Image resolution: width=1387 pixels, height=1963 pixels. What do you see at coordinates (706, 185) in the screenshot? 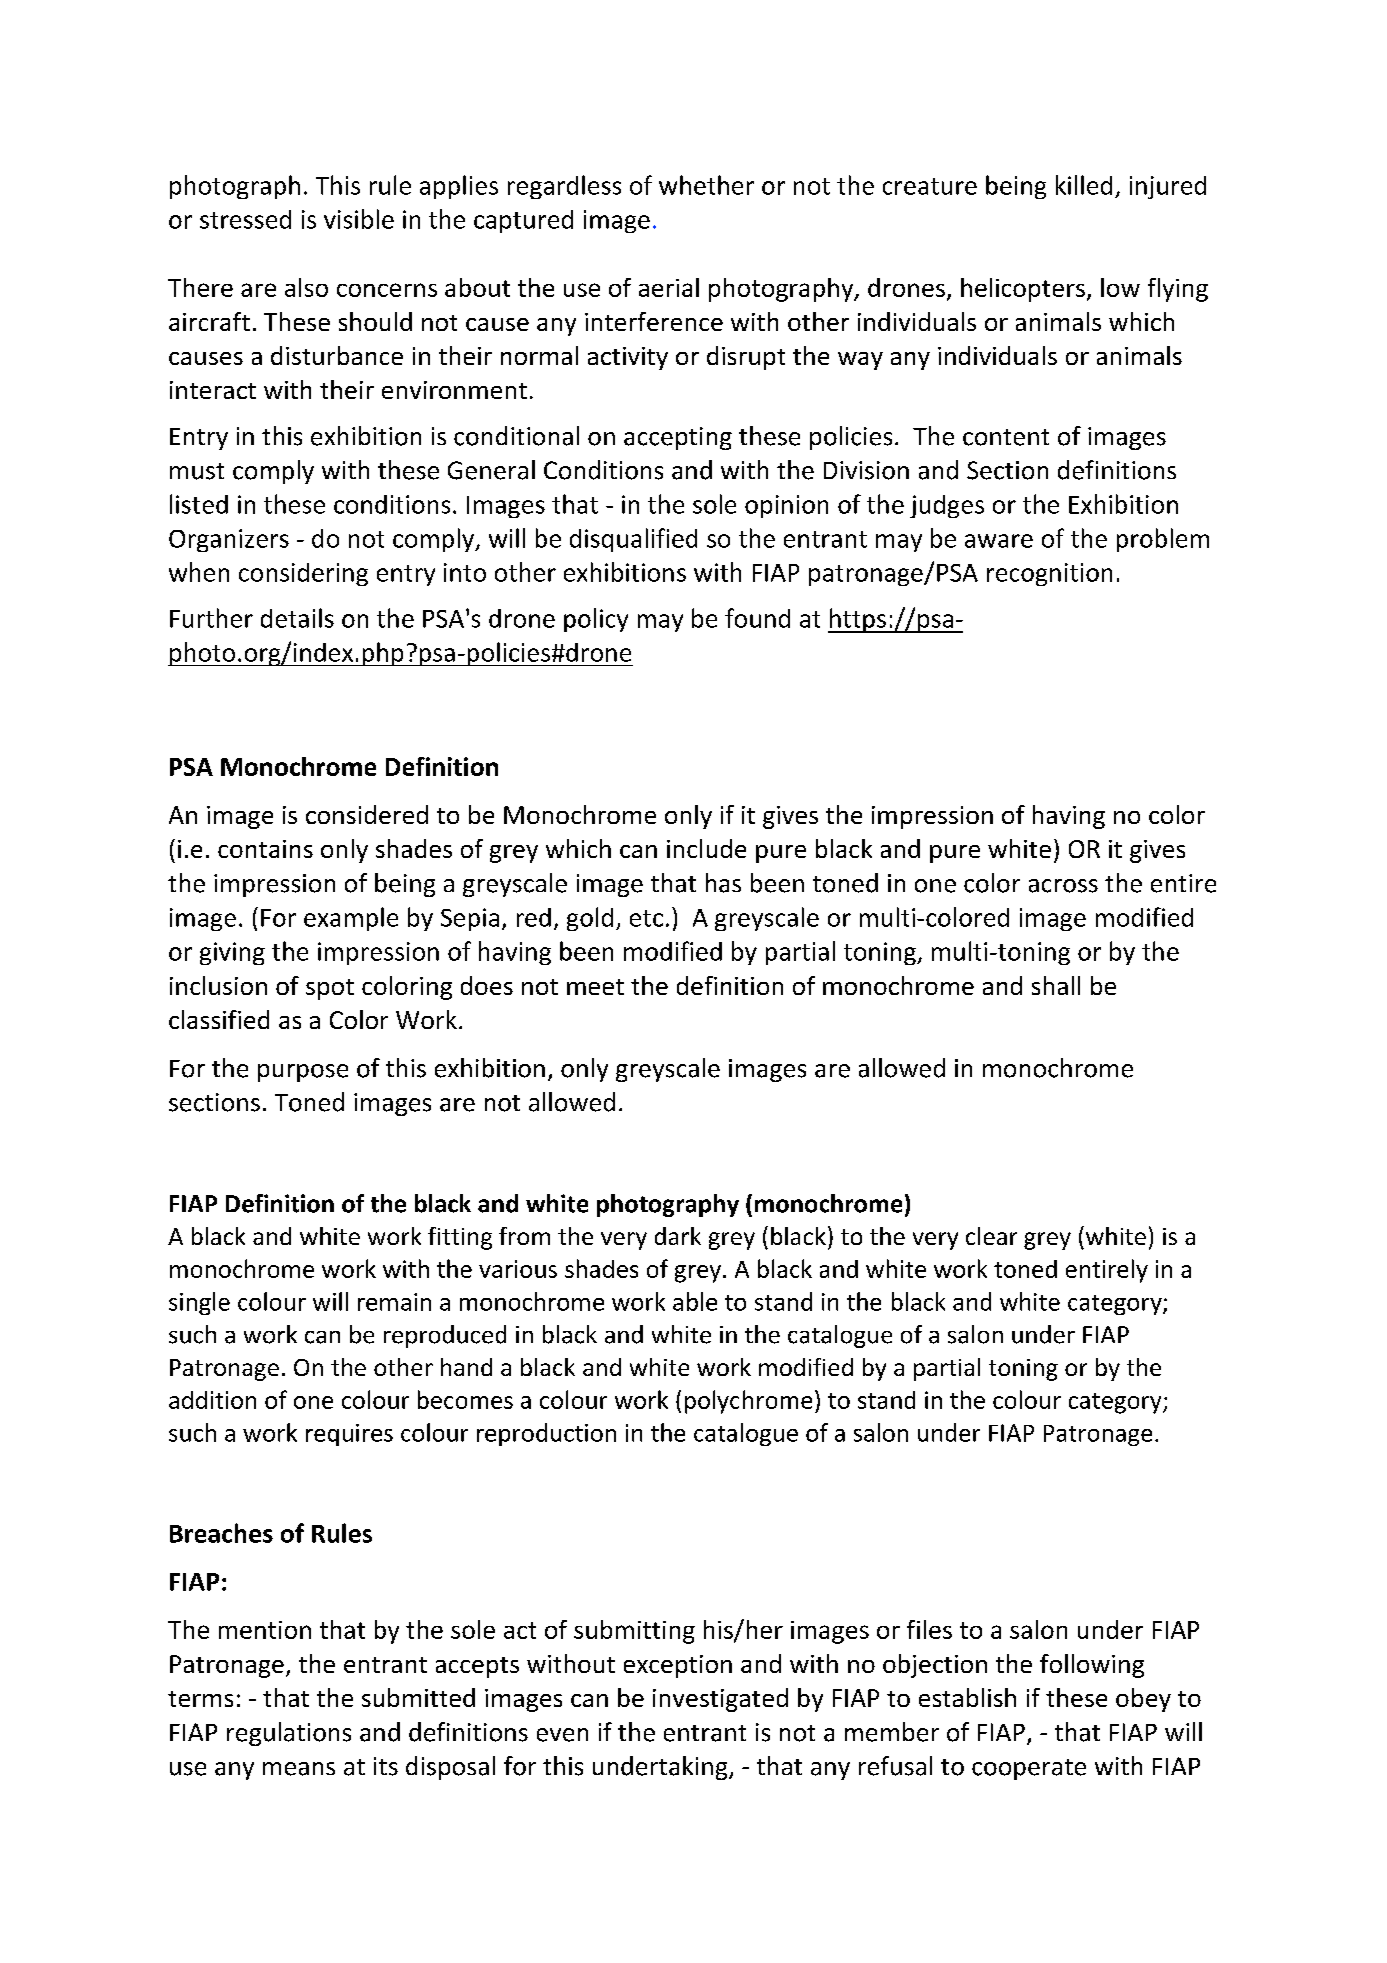
I see `whether` at bounding box center [706, 185].
